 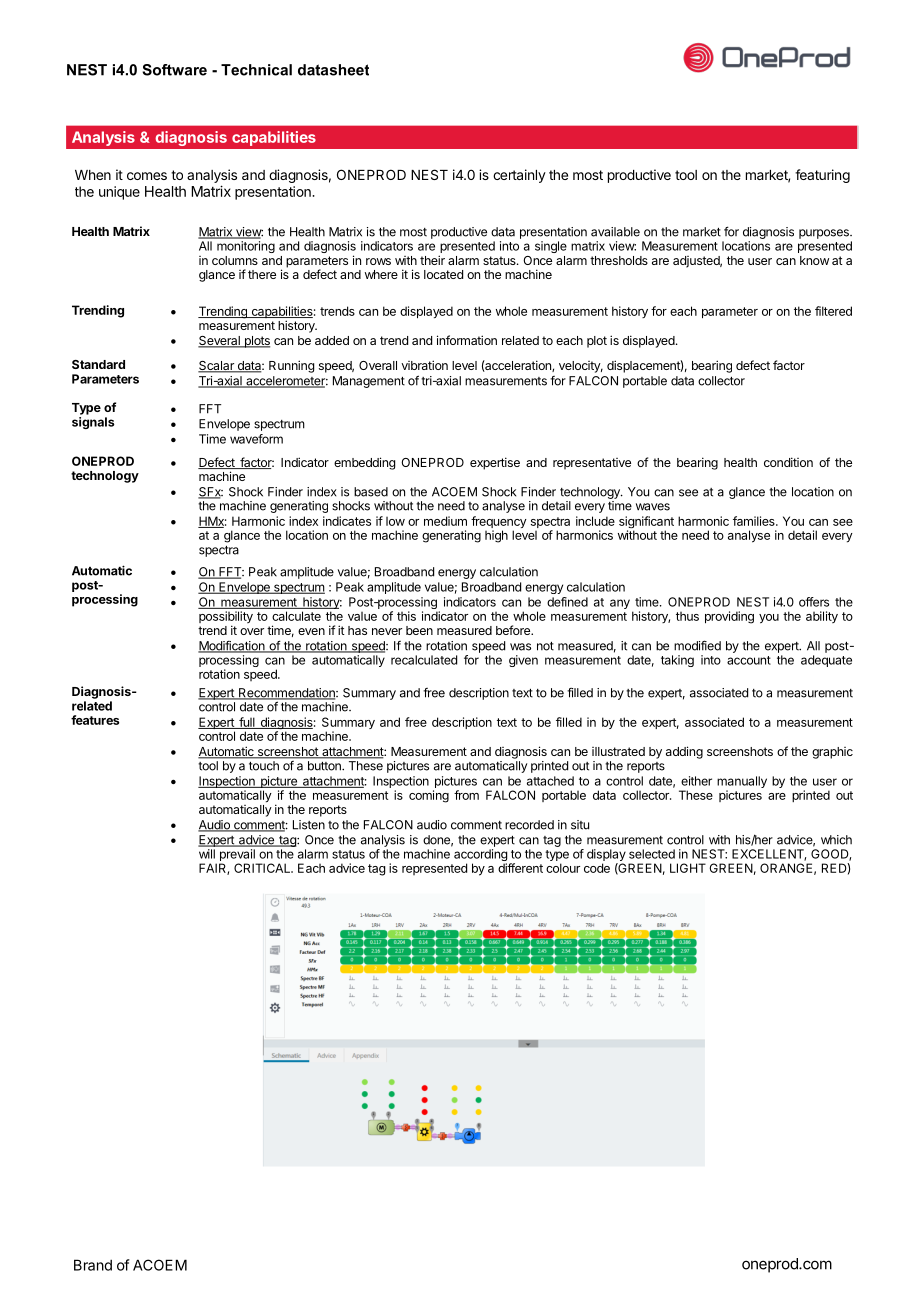 I want to click on Modification, so click(x=232, y=647).
